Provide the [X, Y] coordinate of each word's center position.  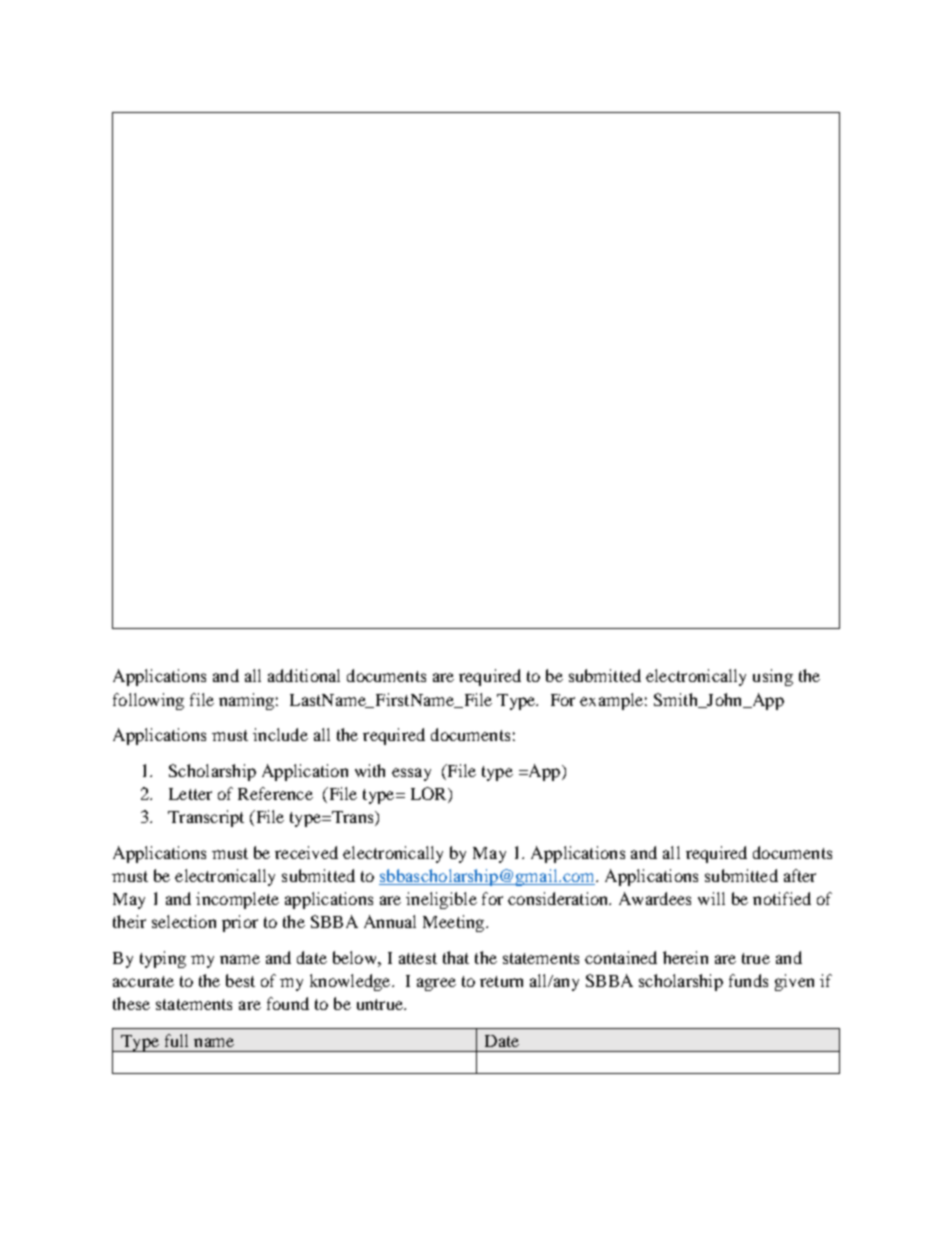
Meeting [455, 923]
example [611, 701]
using [773, 677]
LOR [430, 795]
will [711, 898]
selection [184, 921]
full [176, 1040]
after [800, 875]
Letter [190, 794]
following [148, 701]
